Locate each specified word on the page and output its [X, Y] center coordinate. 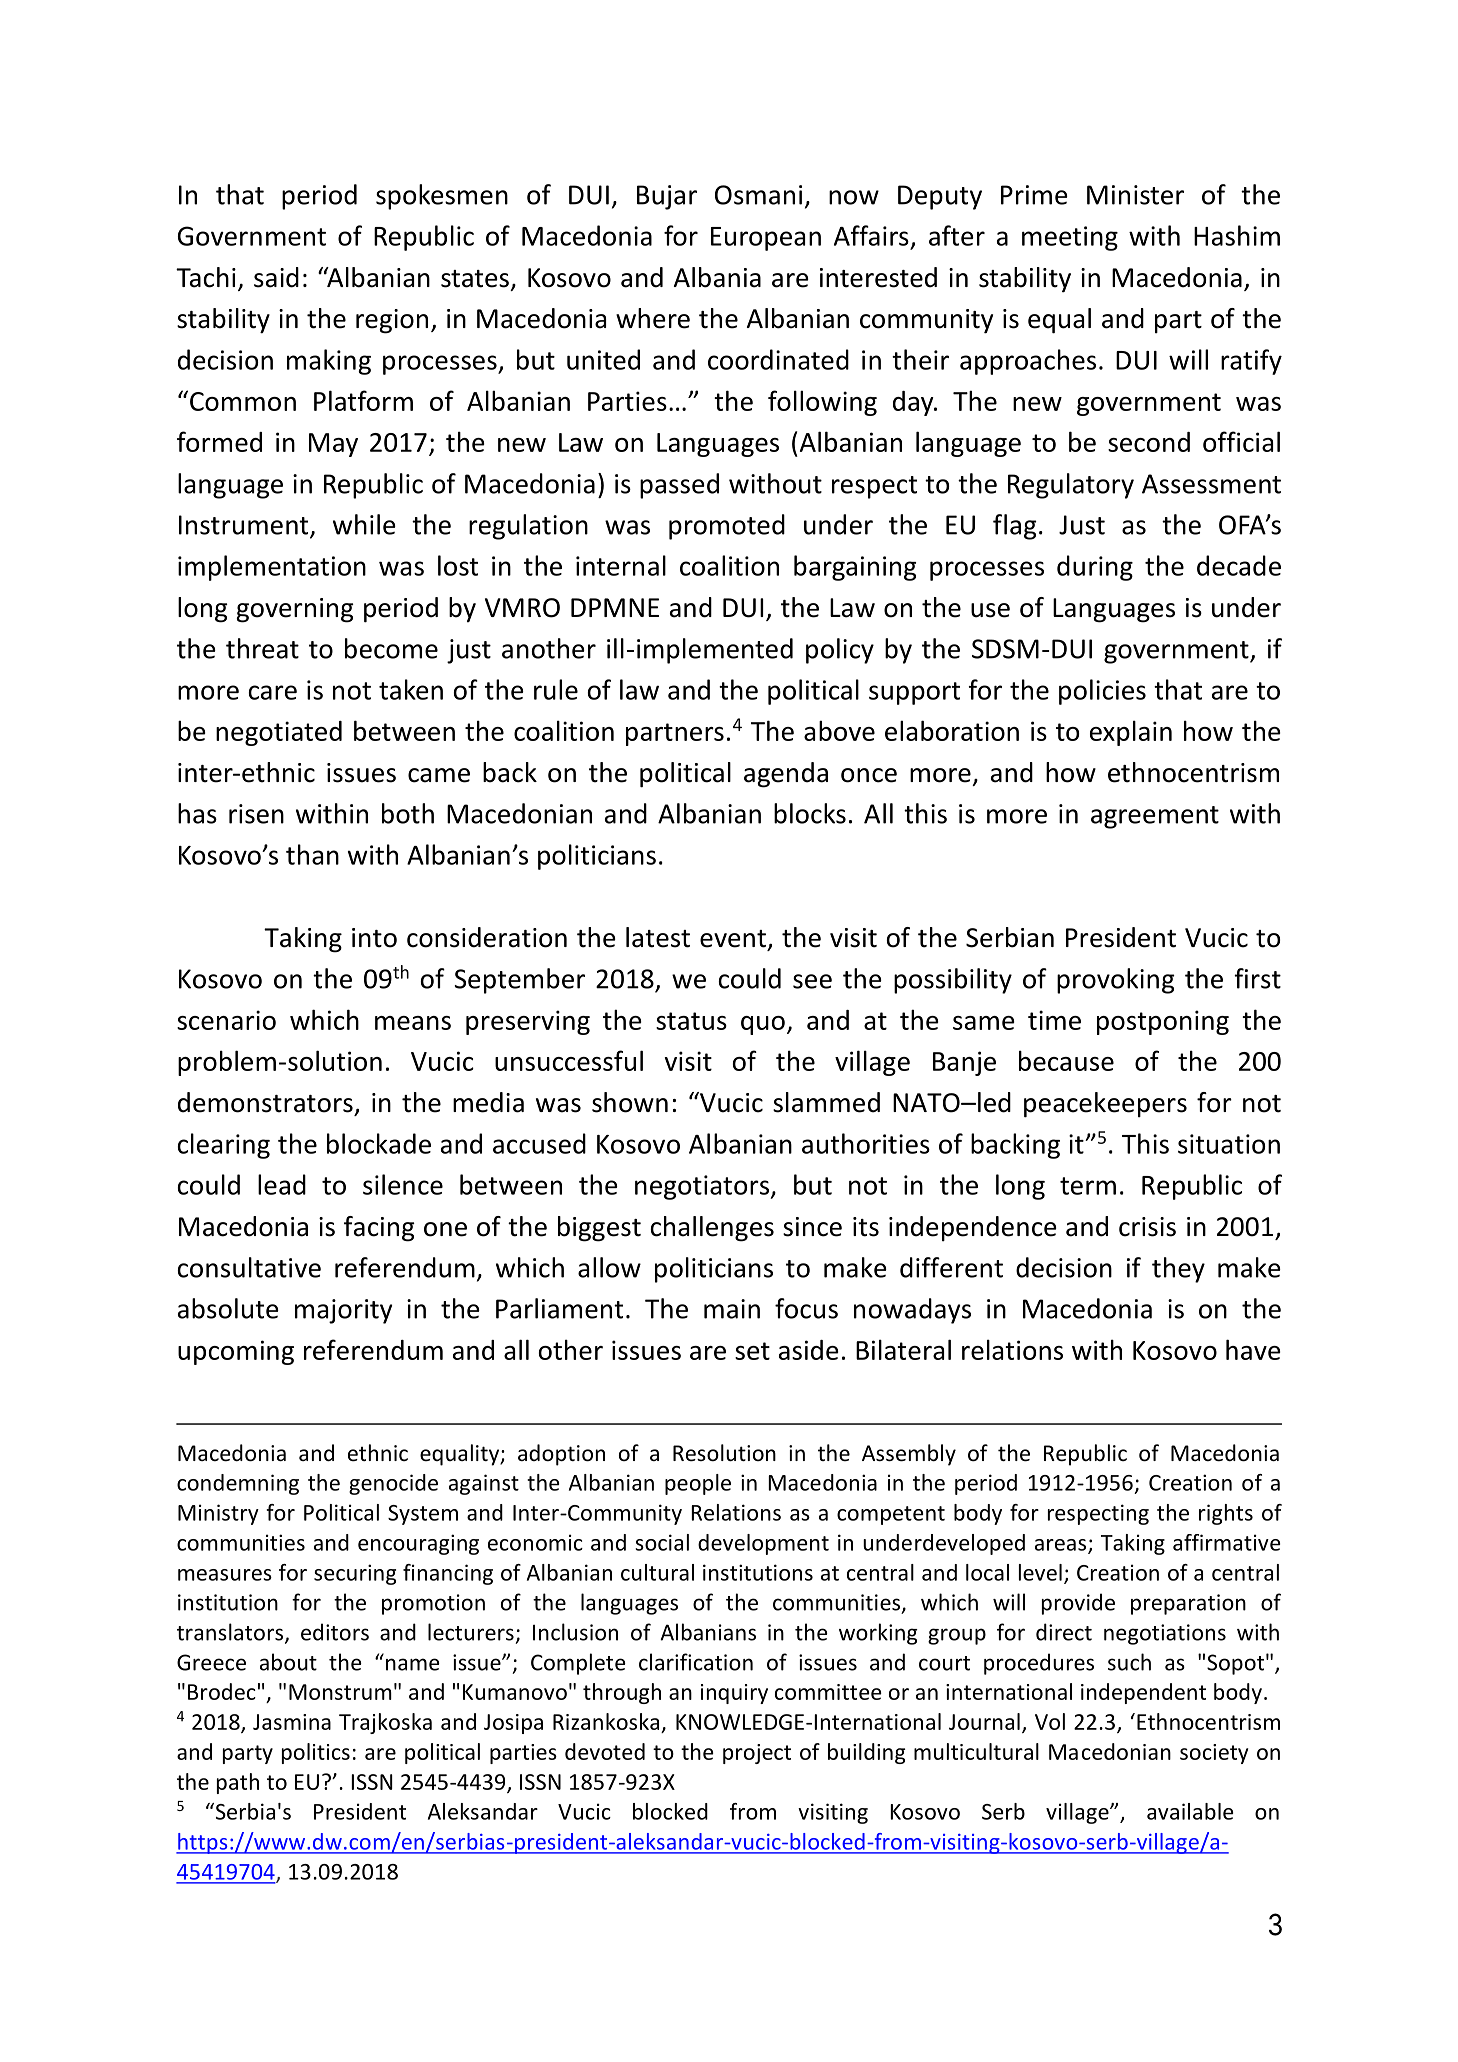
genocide [393, 1484]
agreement [1155, 817]
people [698, 1484]
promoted [727, 527]
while [364, 524]
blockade [379, 1143]
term [1088, 1186]
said [276, 277]
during [1095, 568]
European [766, 239]
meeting [1070, 238]
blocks [810, 813]
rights [1226, 1514]
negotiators [703, 1187]
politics [316, 1753]
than [312, 854]
